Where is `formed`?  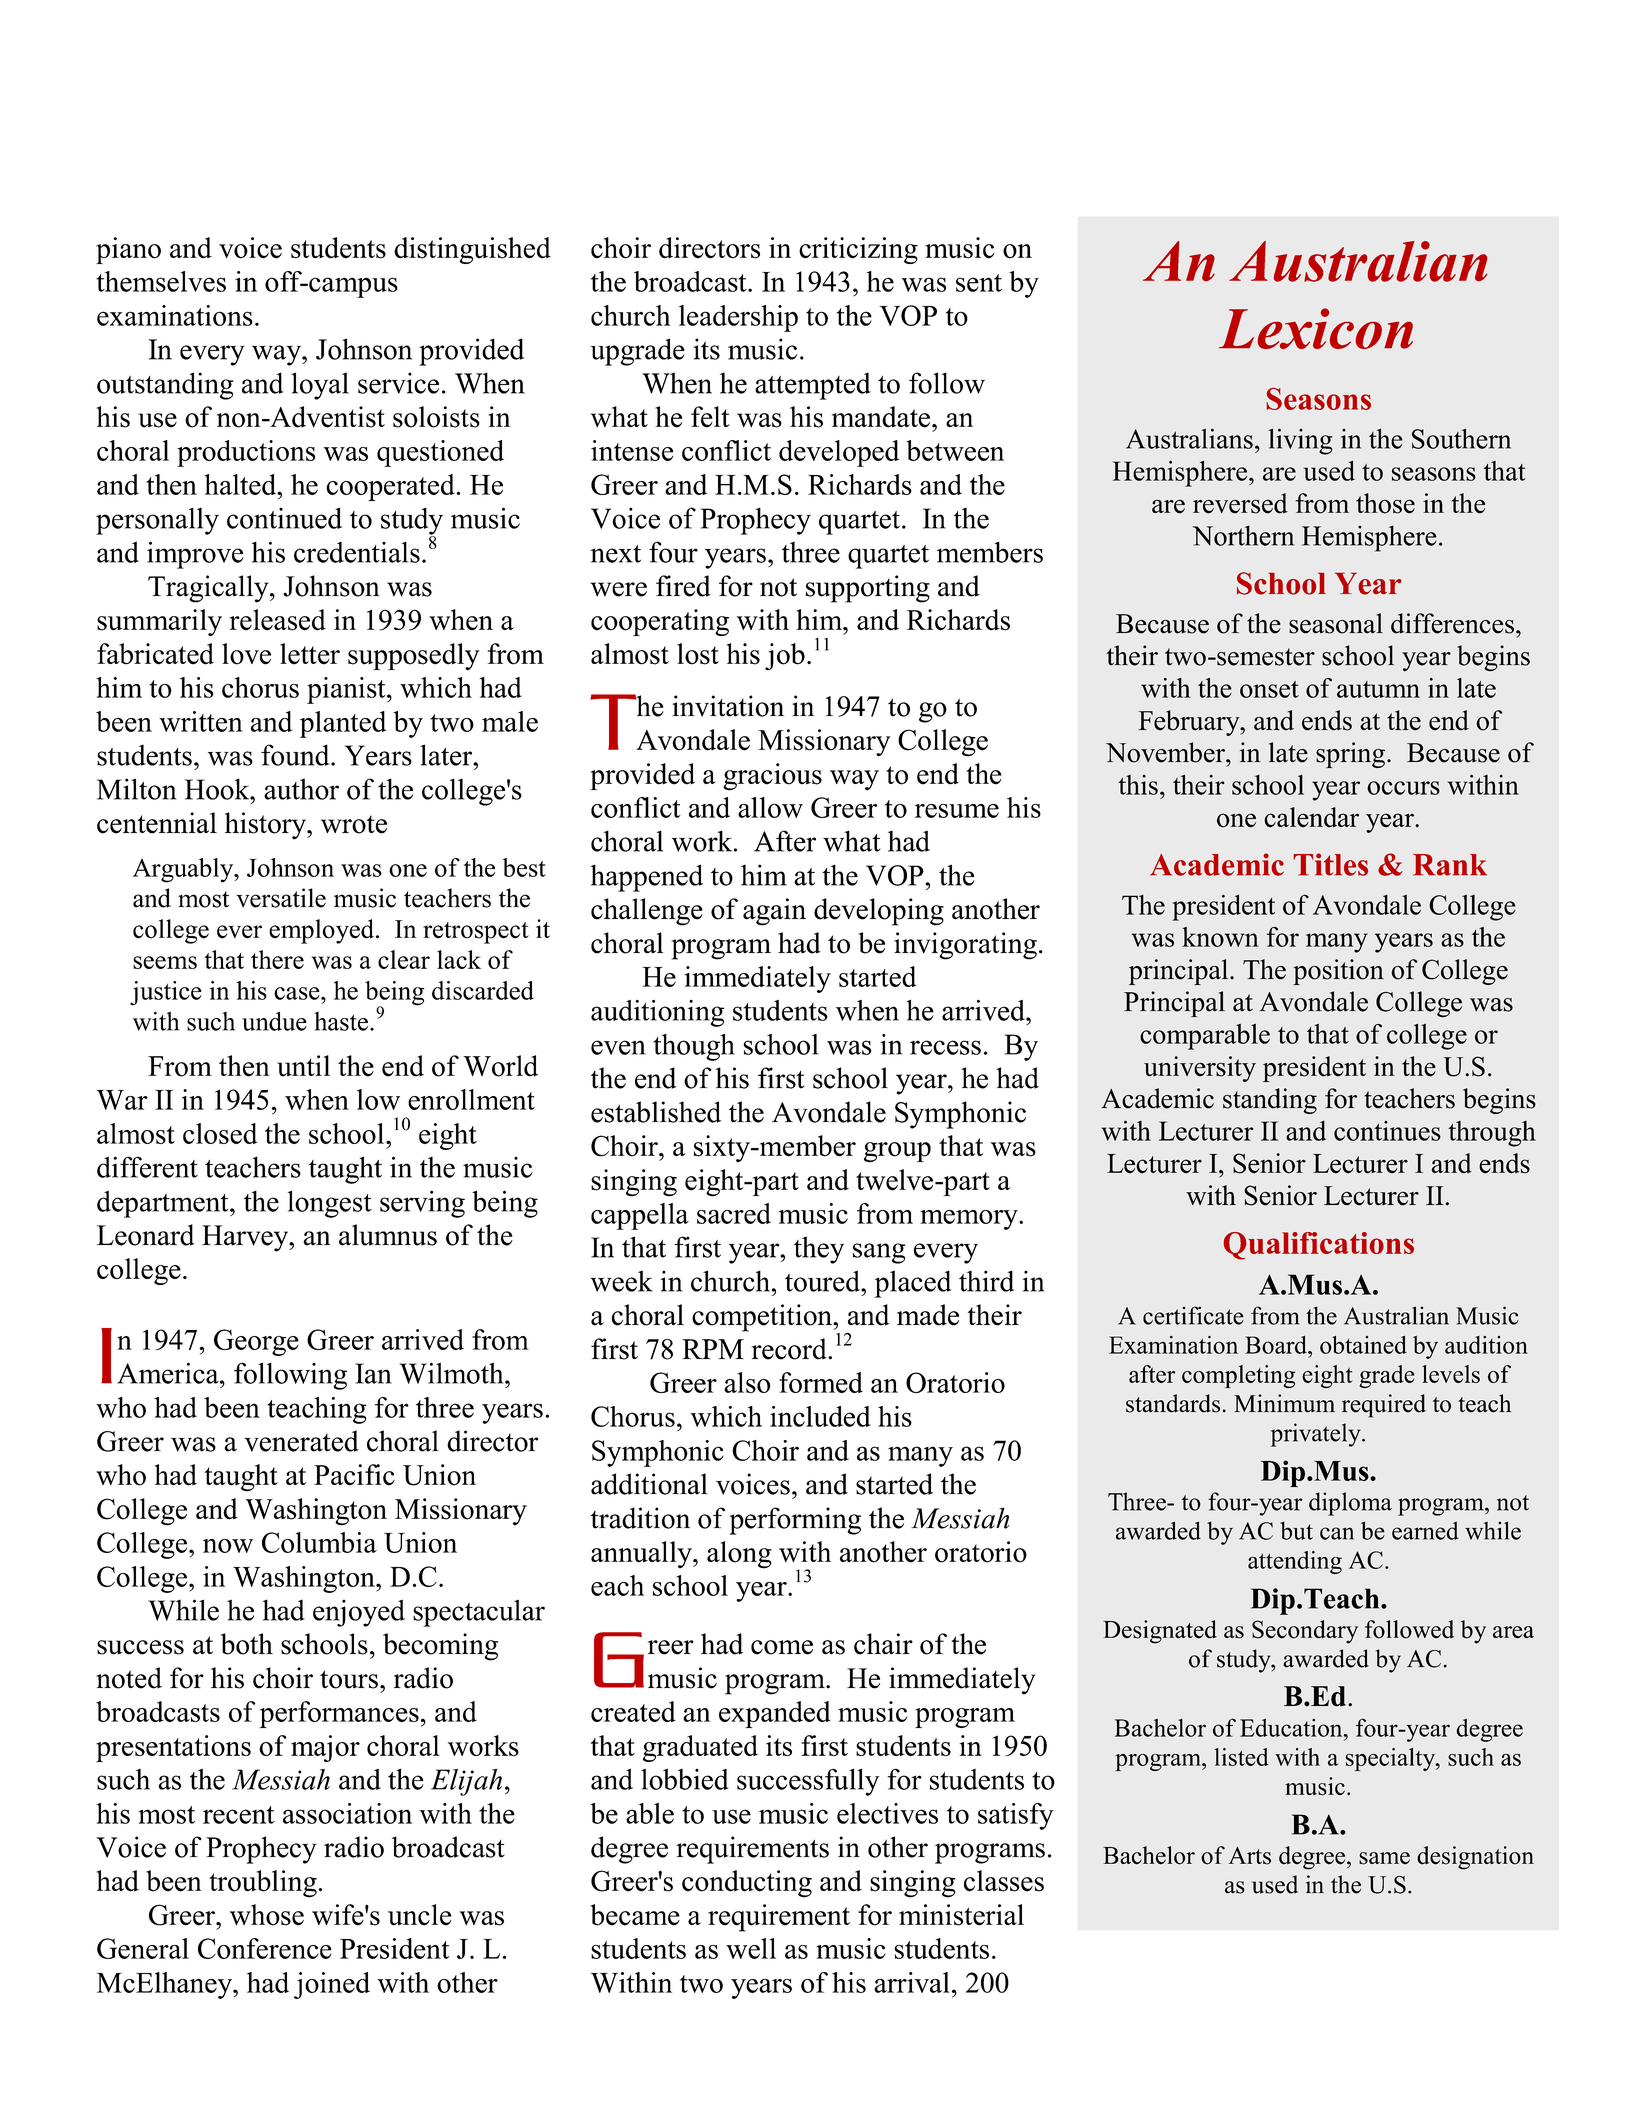 formed is located at coordinates (821, 1382).
